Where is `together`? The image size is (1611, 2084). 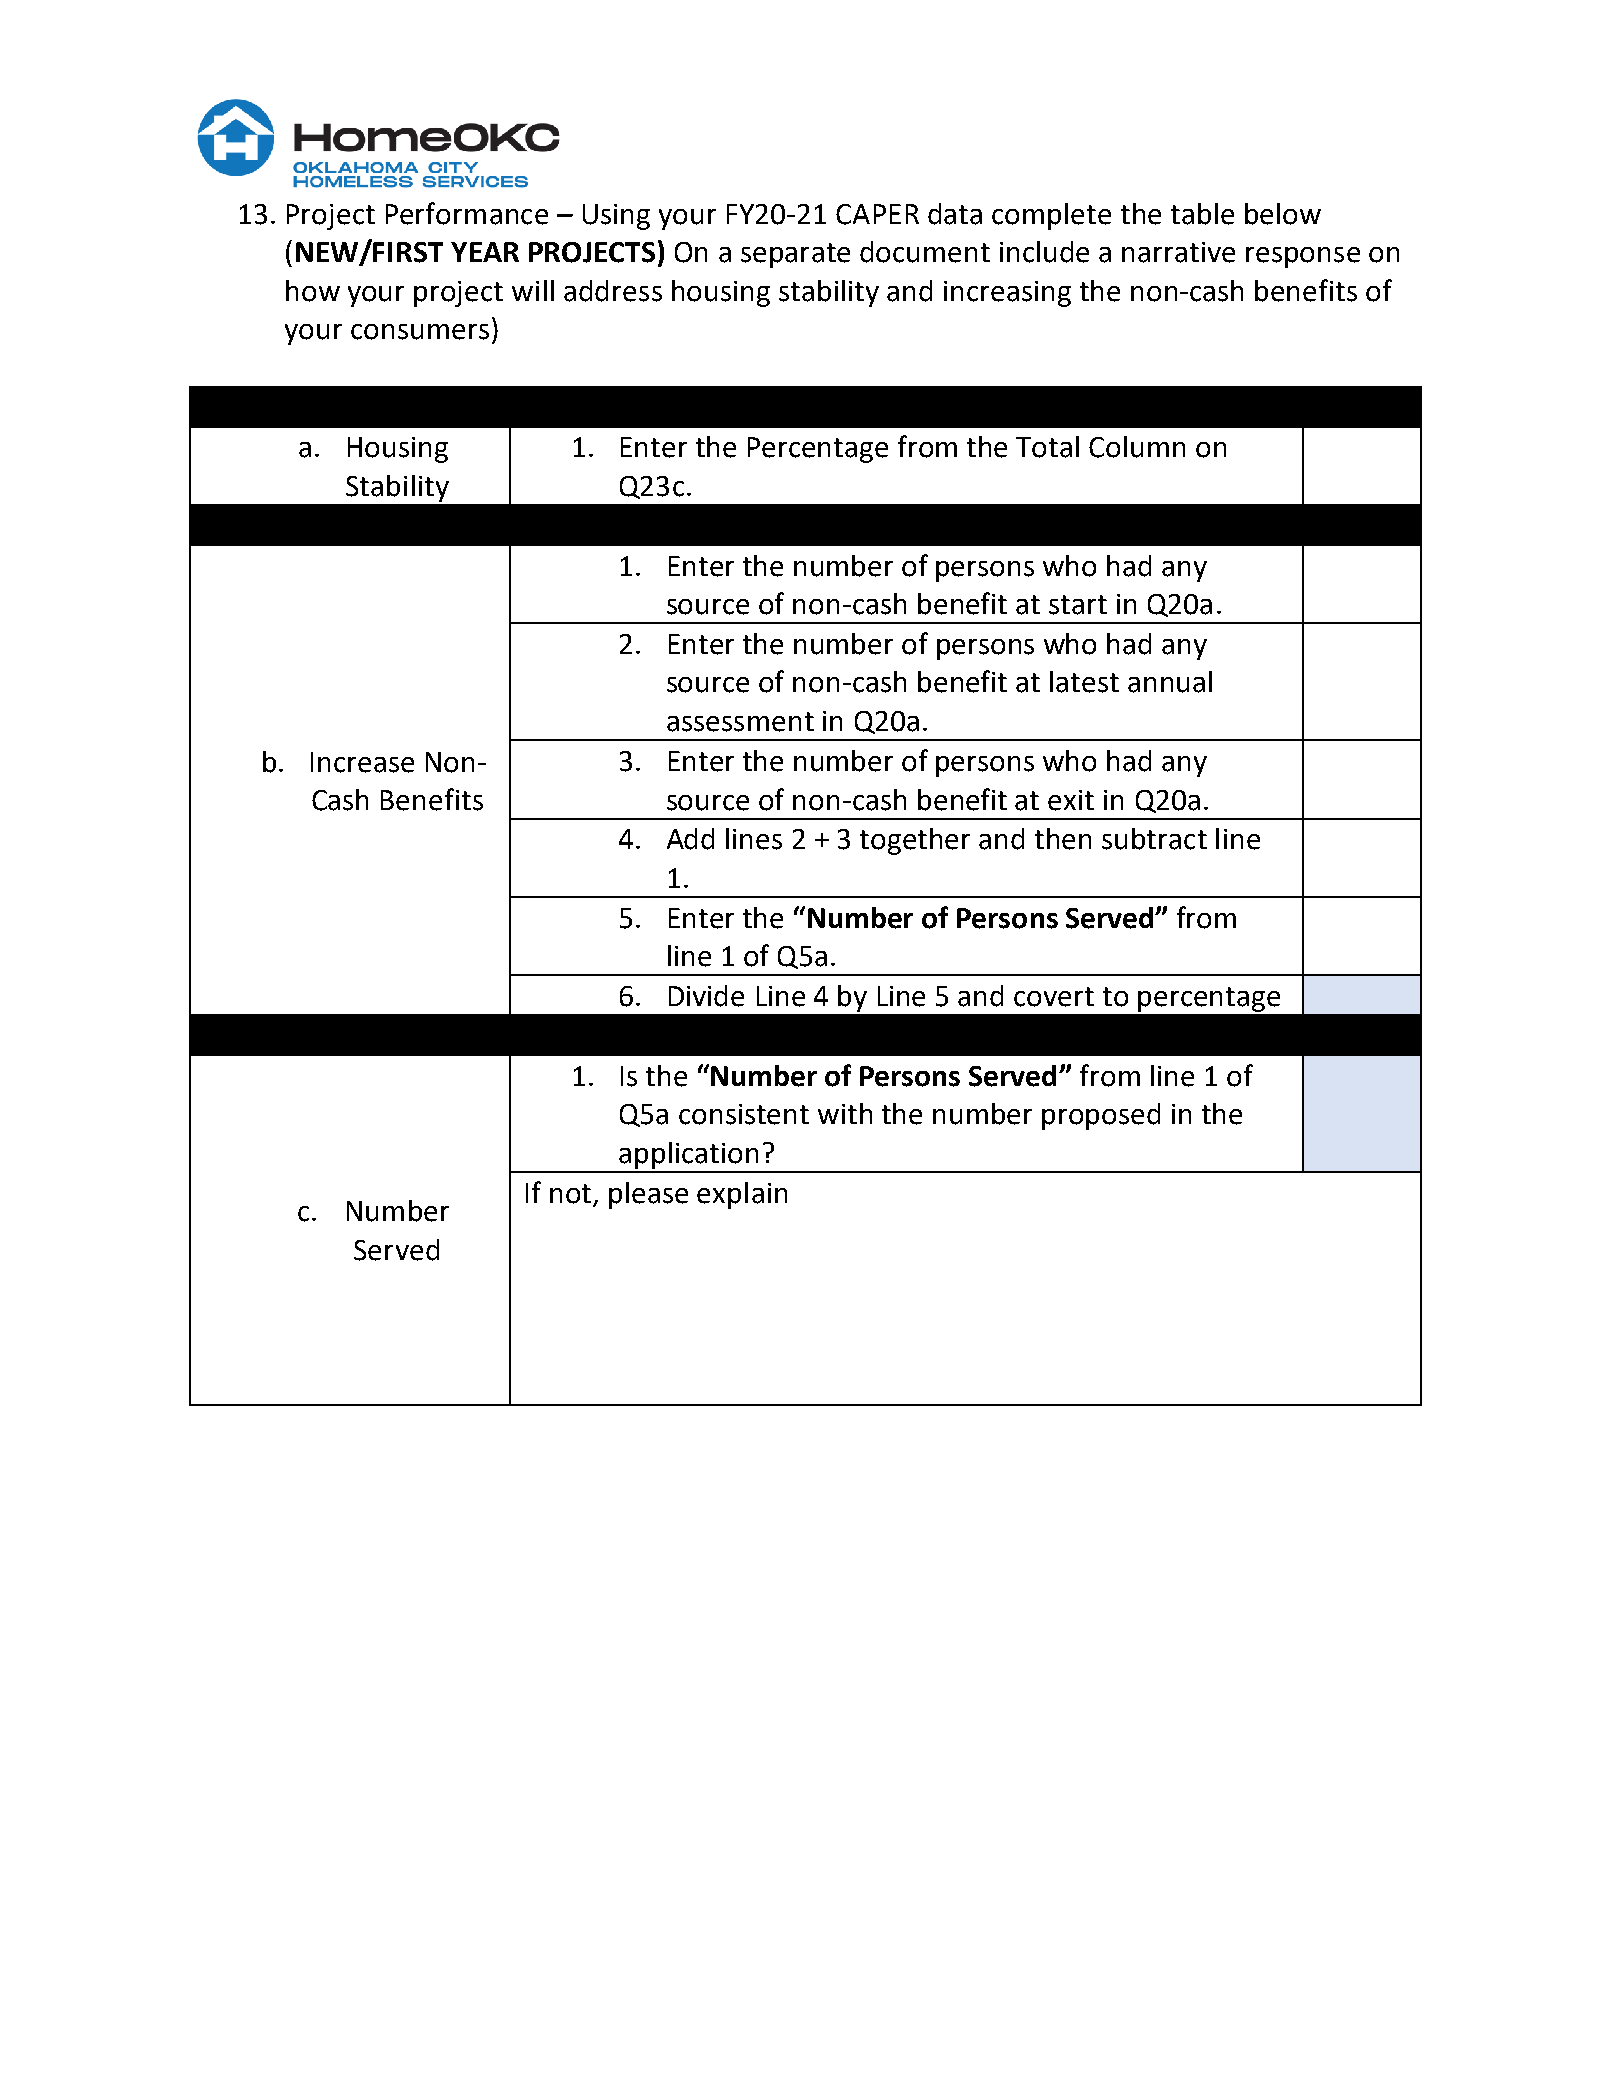 together is located at coordinates (915, 841).
